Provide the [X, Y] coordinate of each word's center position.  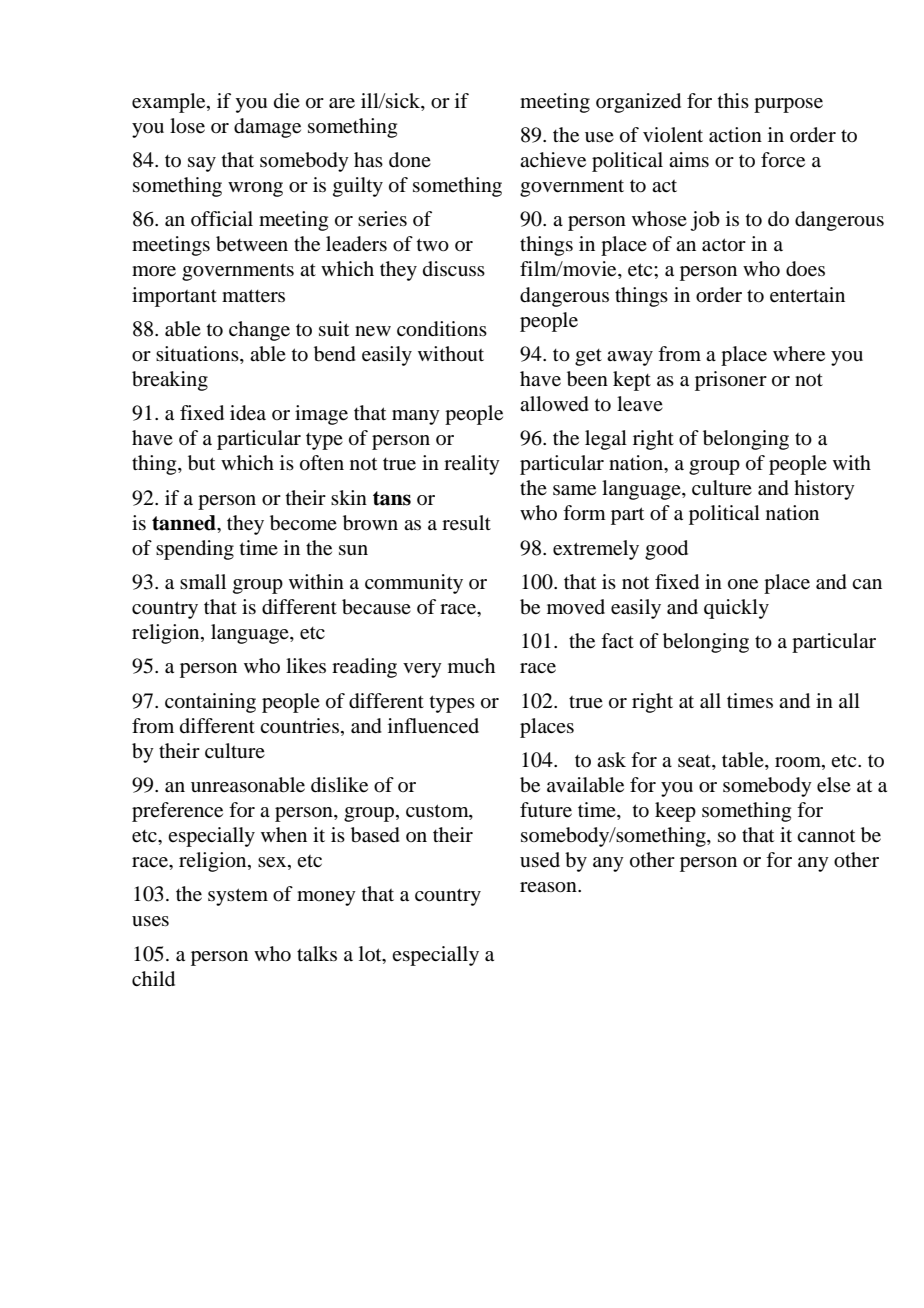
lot [371, 953]
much [471, 665]
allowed [554, 404]
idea [248, 413]
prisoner [731, 381]
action [735, 135]
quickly [736, 609]
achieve [553, 160]
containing [210, 703]
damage [267, 128]
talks [317, 953]
